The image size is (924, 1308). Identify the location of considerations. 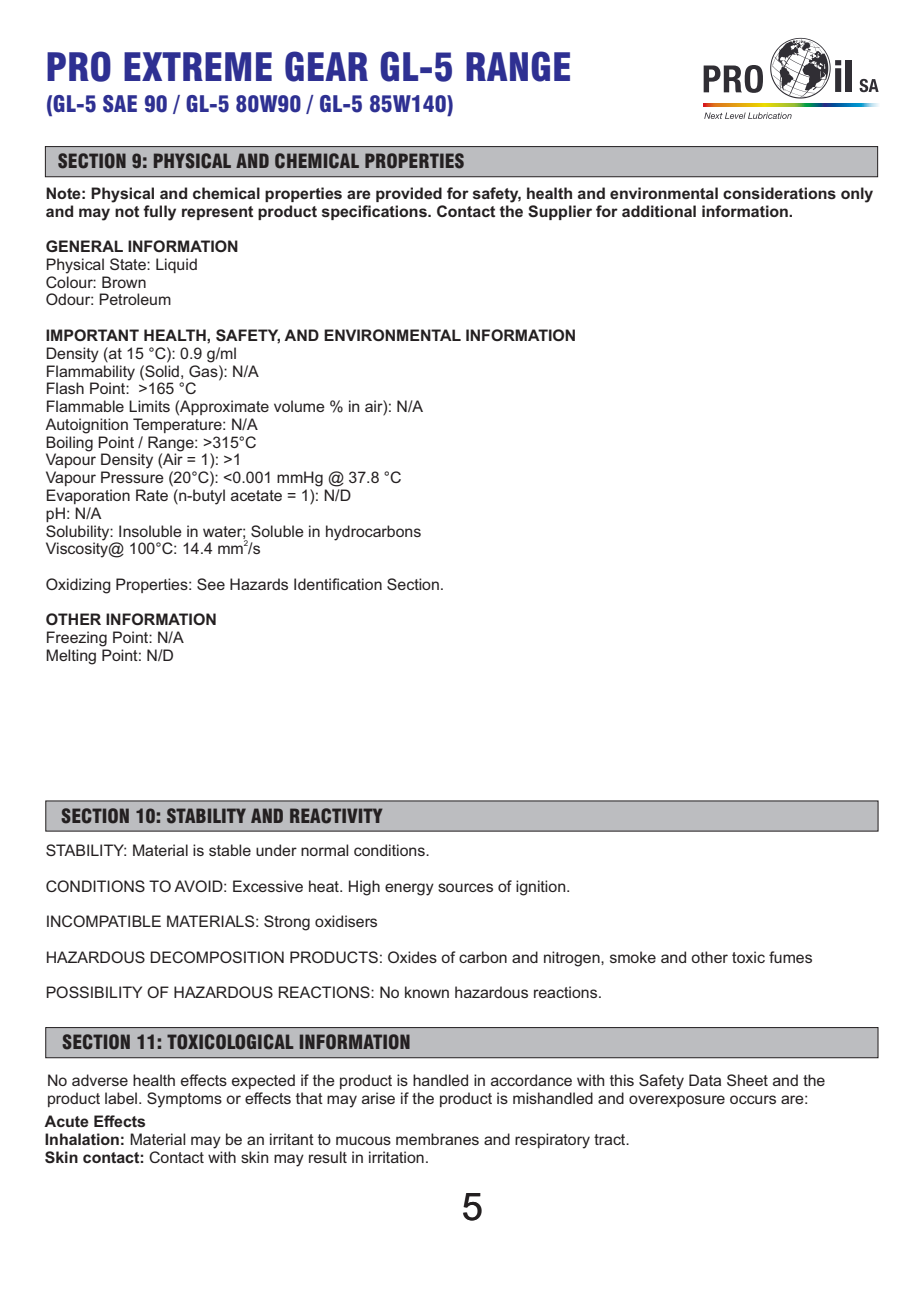
(779, 193).
